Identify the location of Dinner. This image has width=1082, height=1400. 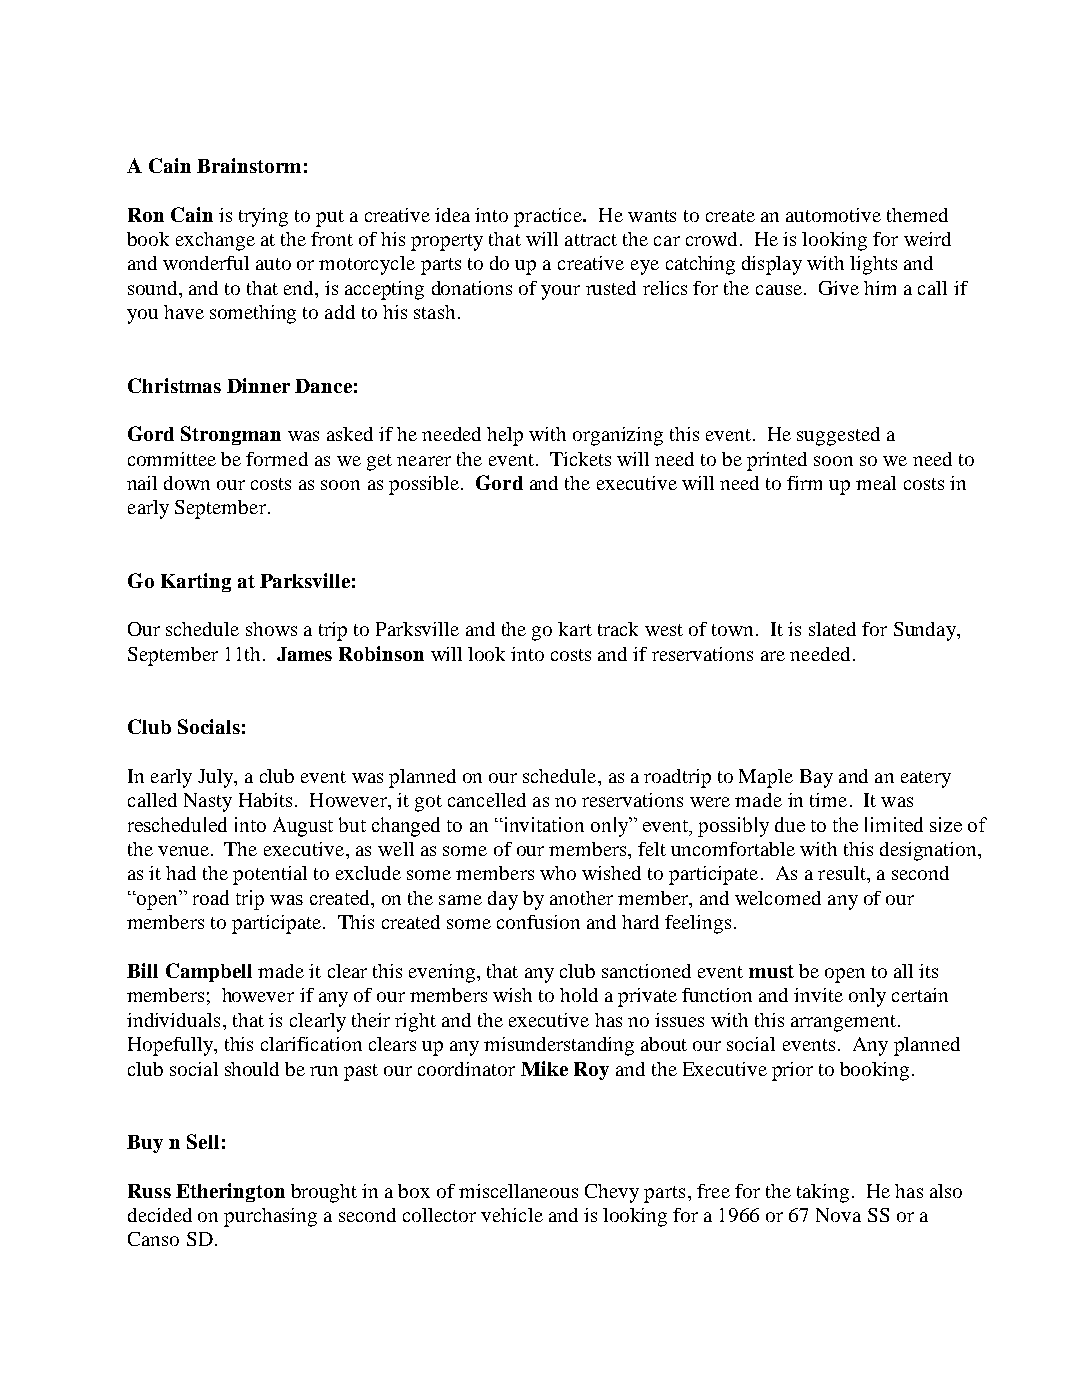
(258, 385).
